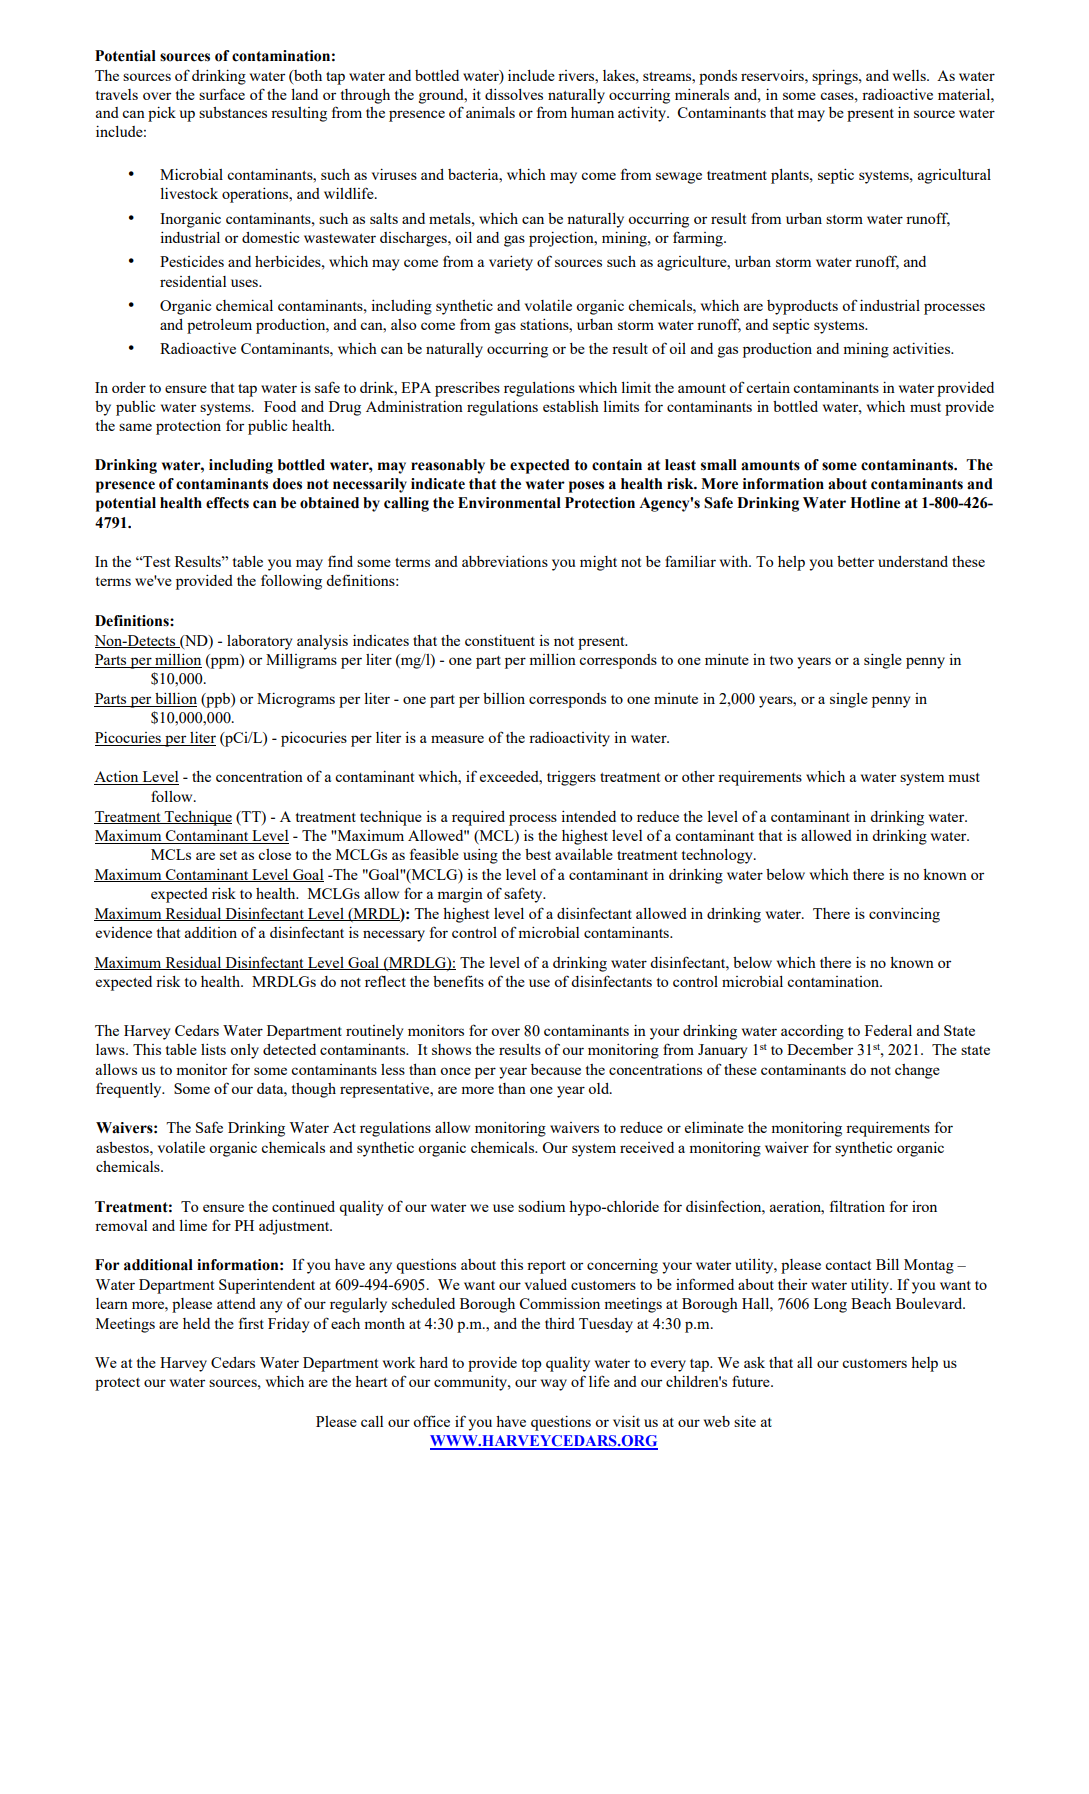 The image size is (1089, 1794). Describe the element at coordinates (196, 1323) in the document. I see `held` at that location.
